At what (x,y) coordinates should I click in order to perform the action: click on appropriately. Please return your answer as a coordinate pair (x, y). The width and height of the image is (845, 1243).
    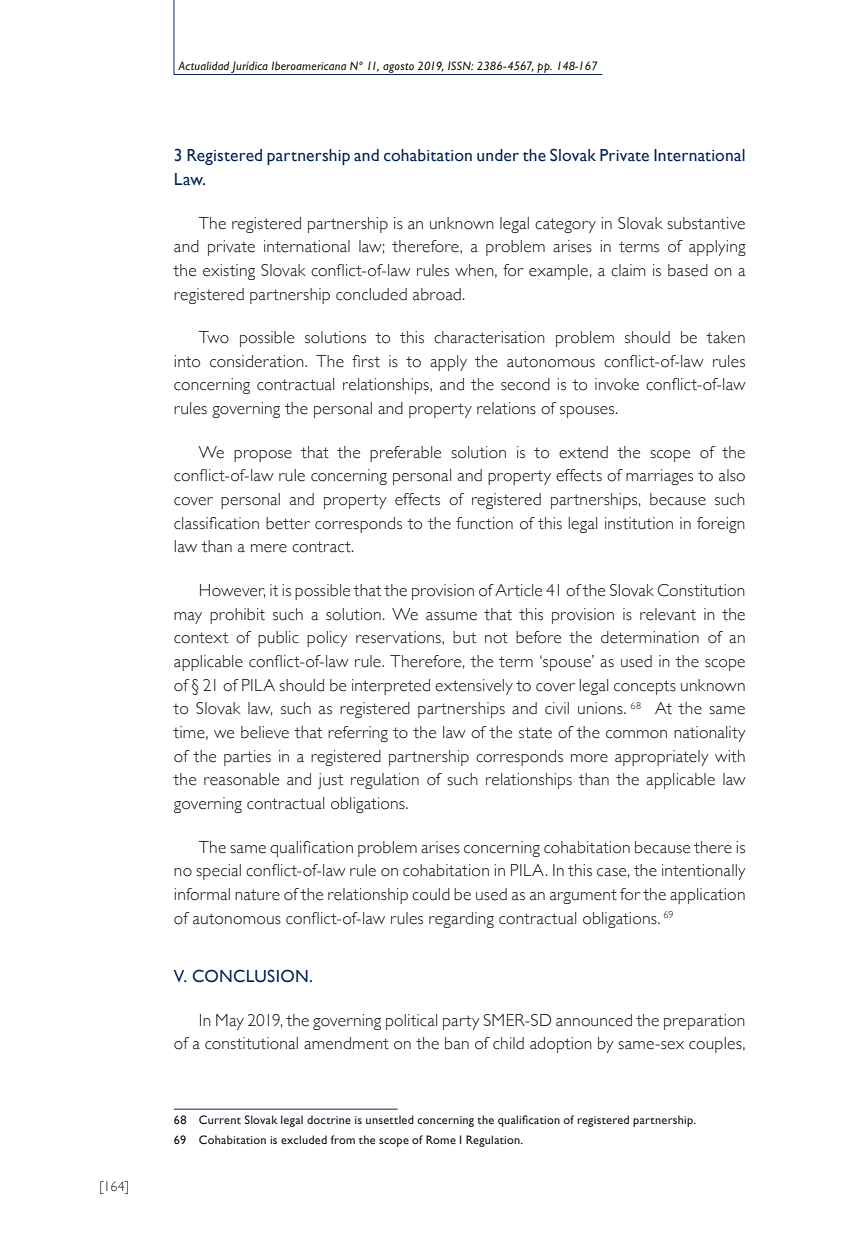
    Looking at the image, I should click on (662, 758).
